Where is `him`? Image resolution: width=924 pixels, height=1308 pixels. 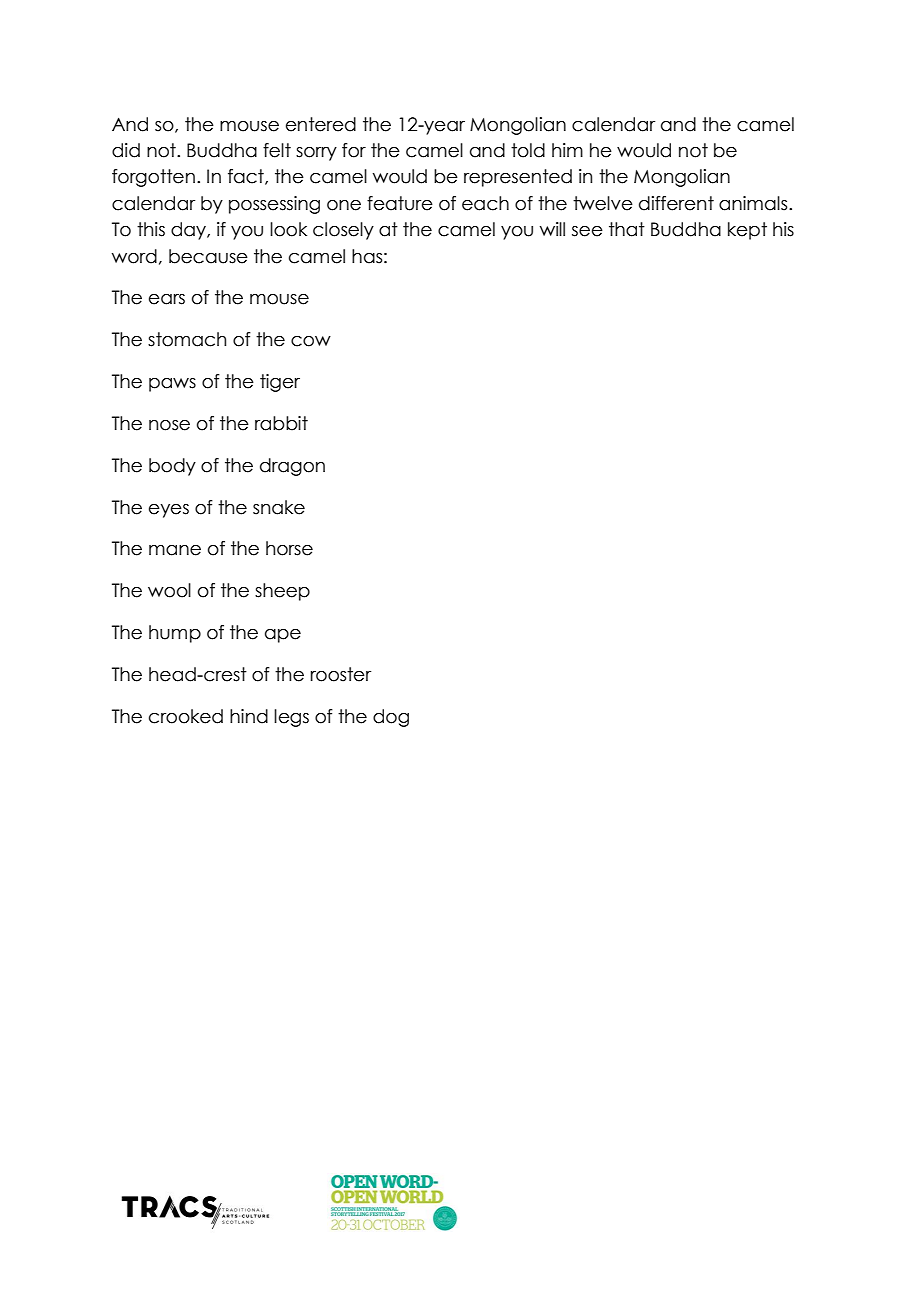 him is located at coordinates (567, 150).
